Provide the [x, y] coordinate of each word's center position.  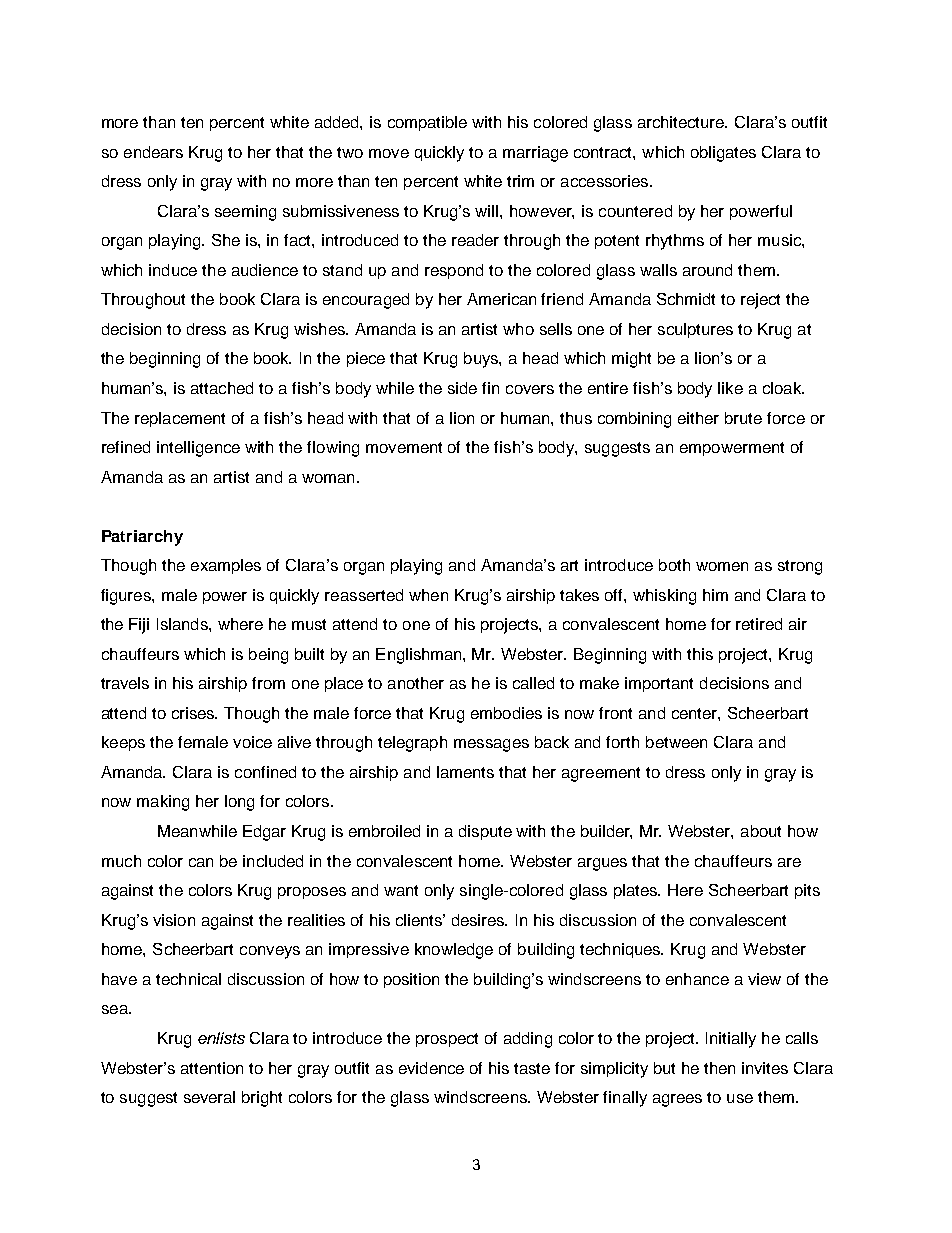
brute [743, 418]
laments [465, 772]
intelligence [198, 449]
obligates [723, 154]
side [462, 388]
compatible [427, 123]
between [676, 742]
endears [153, 152]
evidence [431, 1068]
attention [212, 1068]
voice [252, 742]
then [719, 1068]
